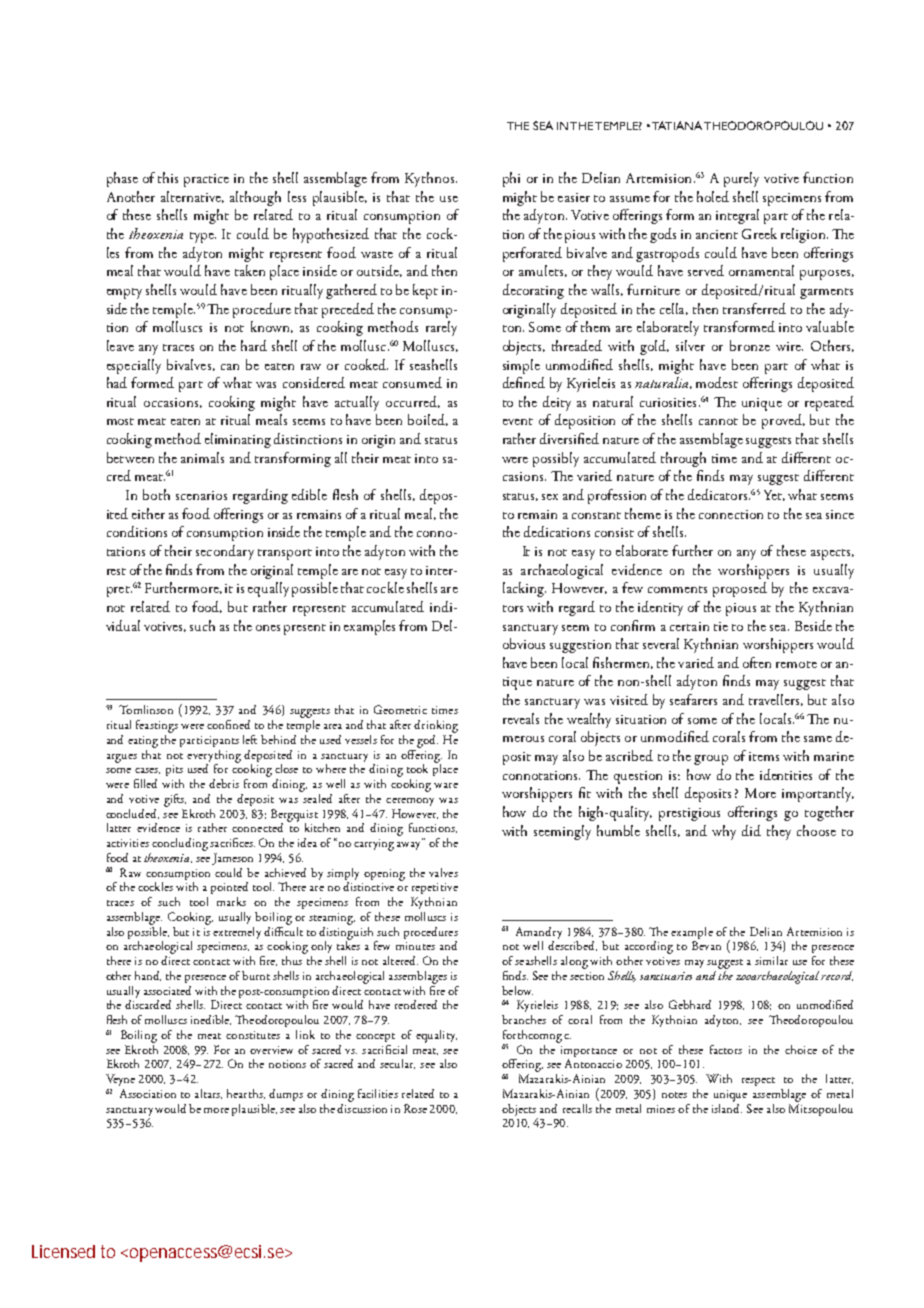 Image resolution: width=924 pixels, height=1308 pixels. What do you see at coordinates (718, 421) in the document?
I see `cannot` at bounding box center [718, 421].
